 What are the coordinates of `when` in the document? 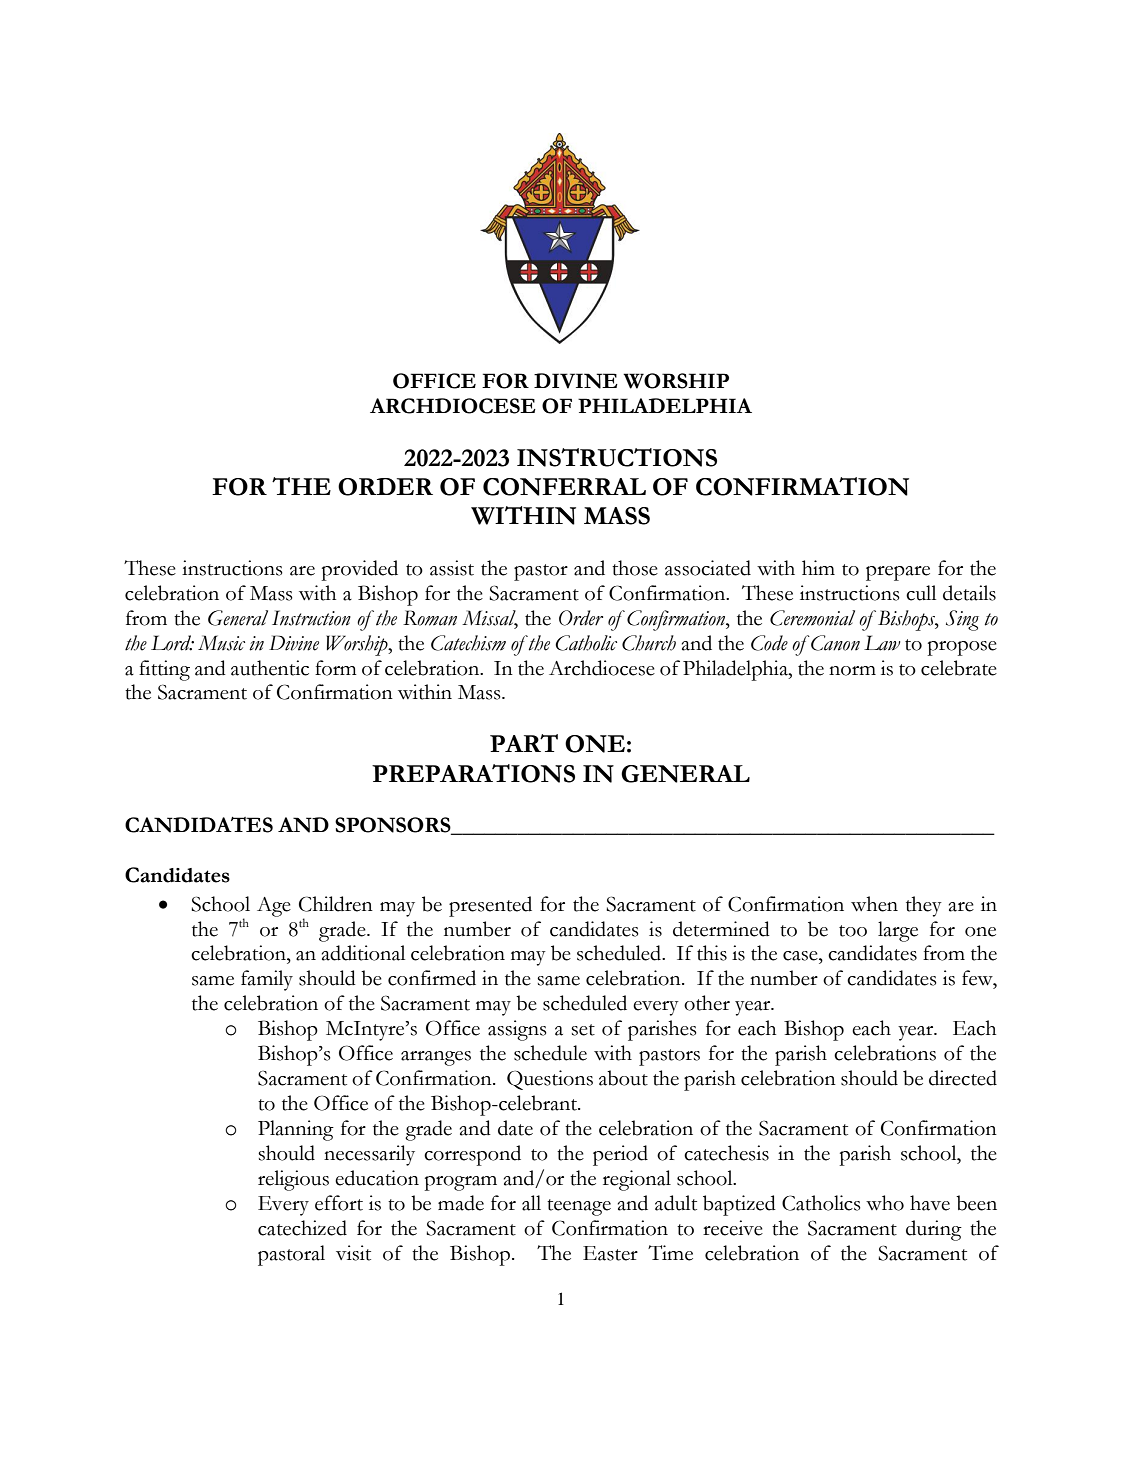 It's located at (874, 904).
